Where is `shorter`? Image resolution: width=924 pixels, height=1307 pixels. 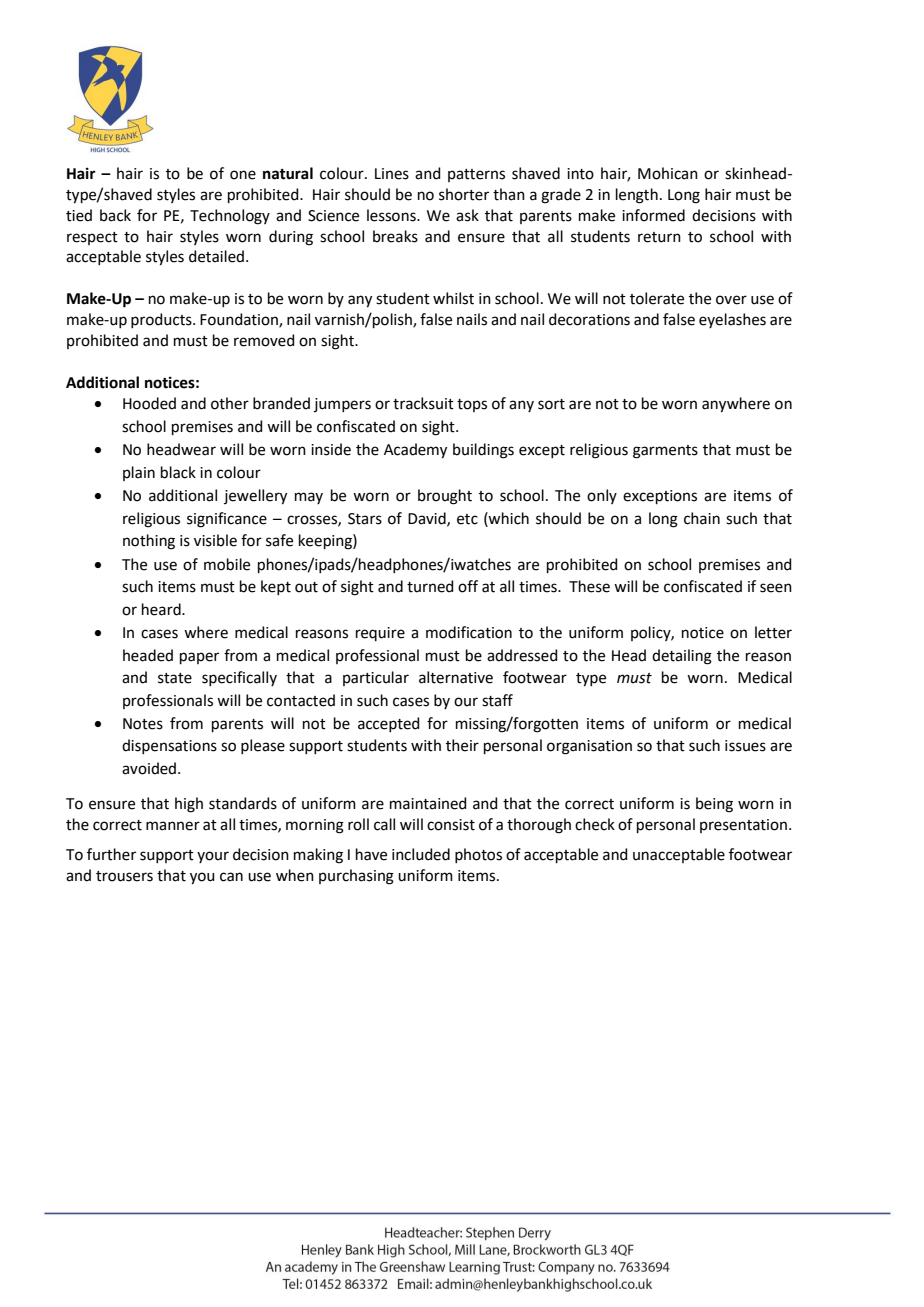 shorter is located at coordinates (464, 194).
